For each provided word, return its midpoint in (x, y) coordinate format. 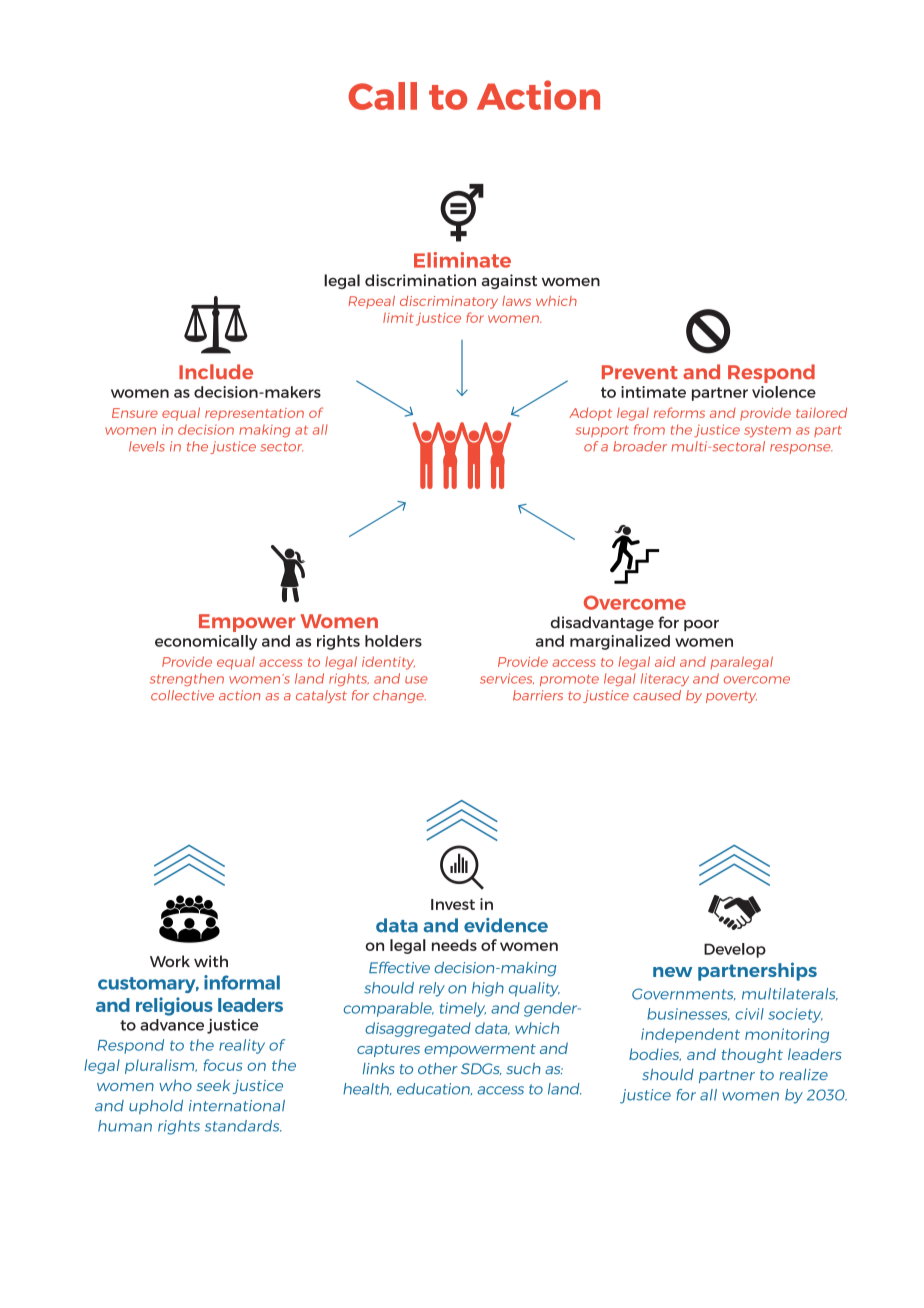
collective (182, 695)
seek (213, 1085)
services (507, 678)
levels (147, 446)
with (211, 961)
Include (216, 371)
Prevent (640, 372)
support (602, 431)
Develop (735, 950)
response (801, 449)
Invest (453, 904)
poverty (731, 697)
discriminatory (449, 302)
